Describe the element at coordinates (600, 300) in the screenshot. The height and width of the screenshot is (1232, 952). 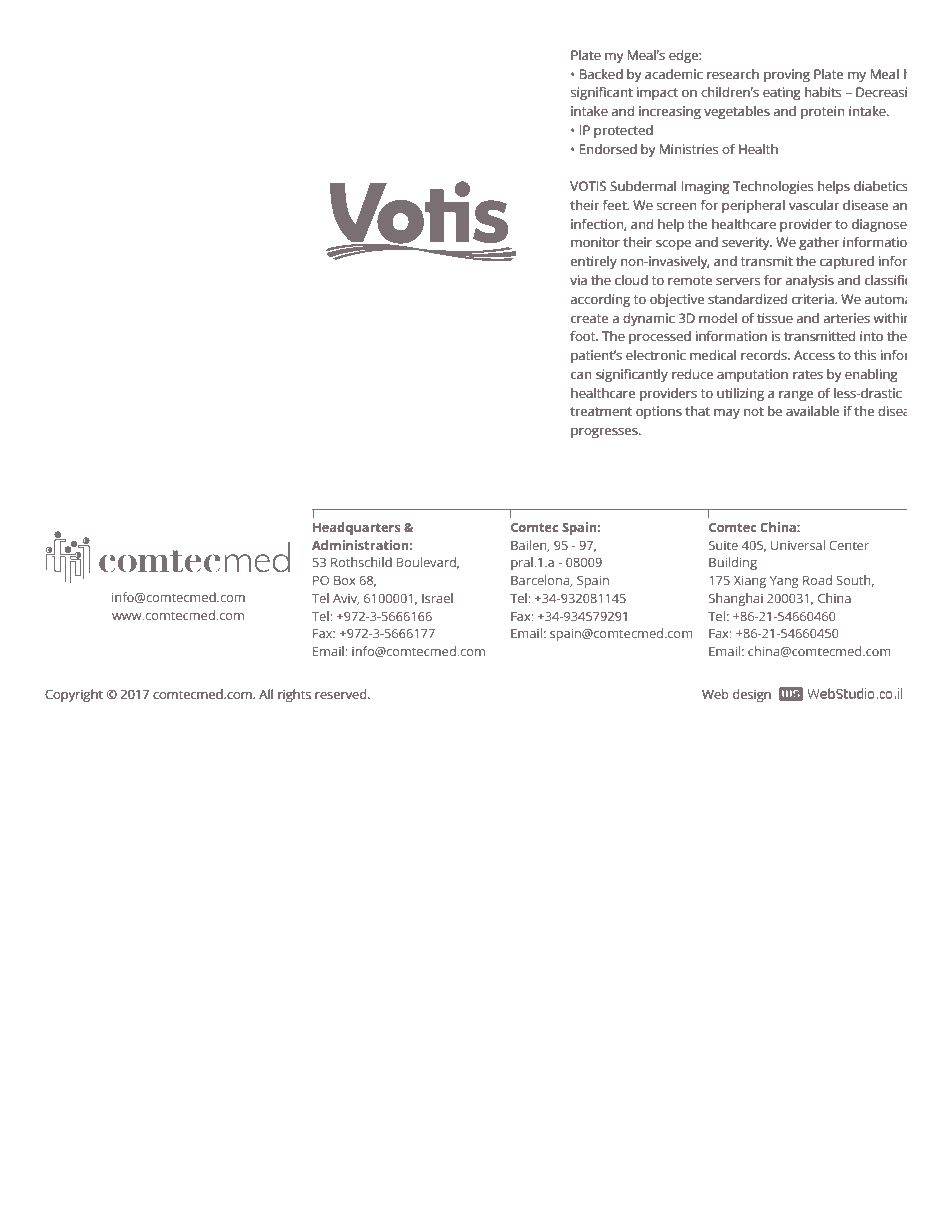
I see `according` at that location.
